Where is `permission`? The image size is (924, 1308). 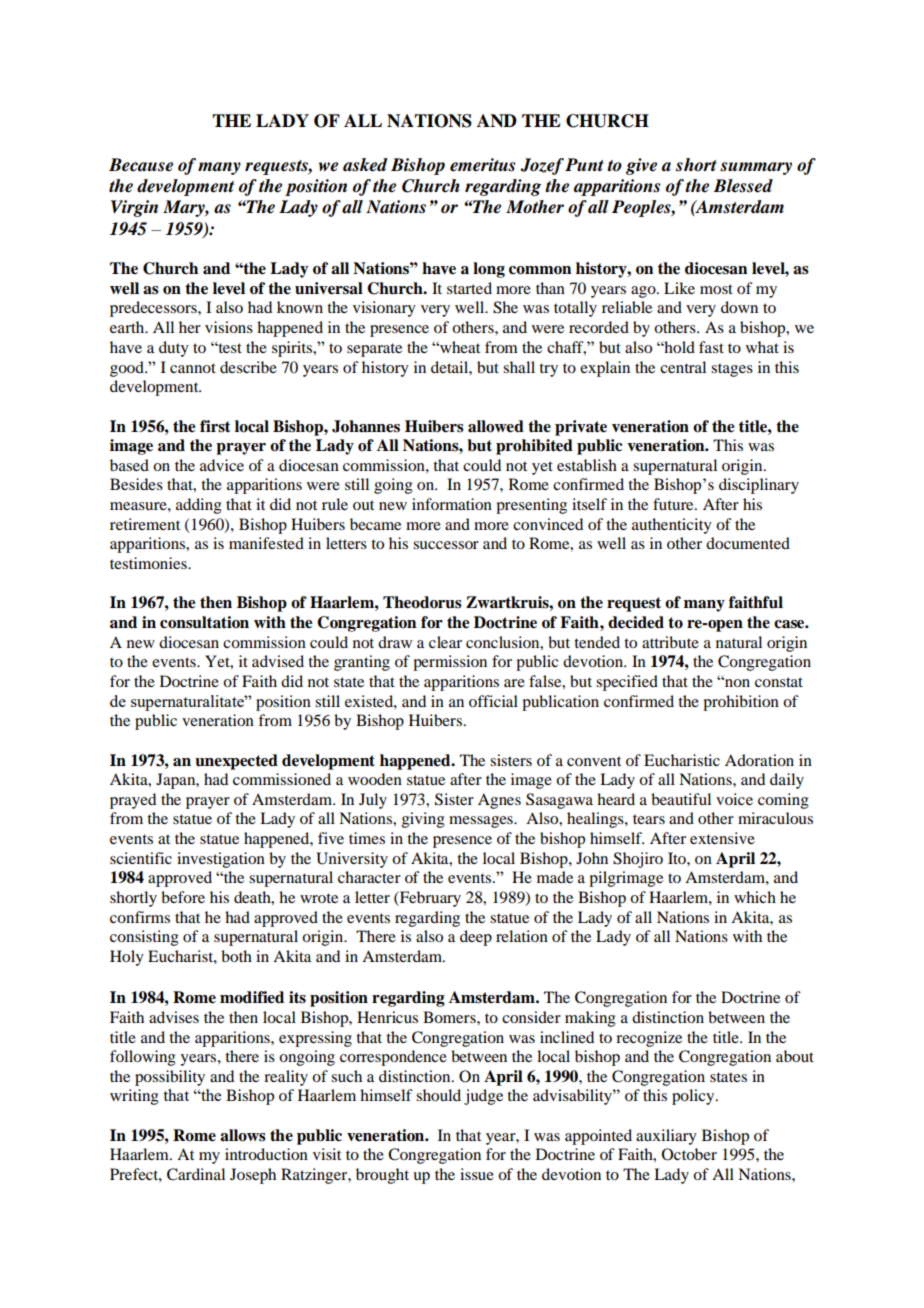 permission is located at coordinates (450, 663).
